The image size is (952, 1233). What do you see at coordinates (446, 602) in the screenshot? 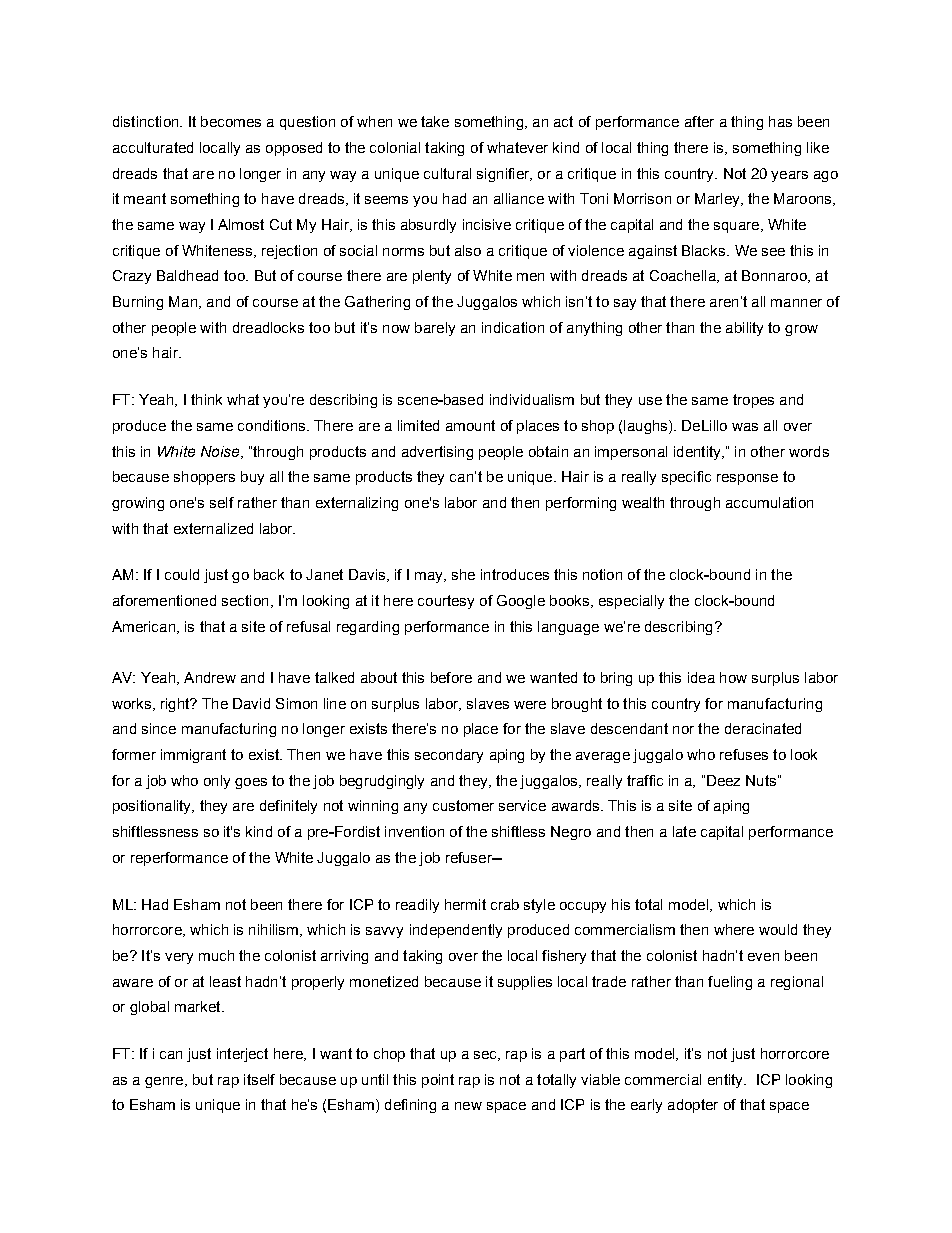
I see `courtesy` at bounding box center [446, 602].
